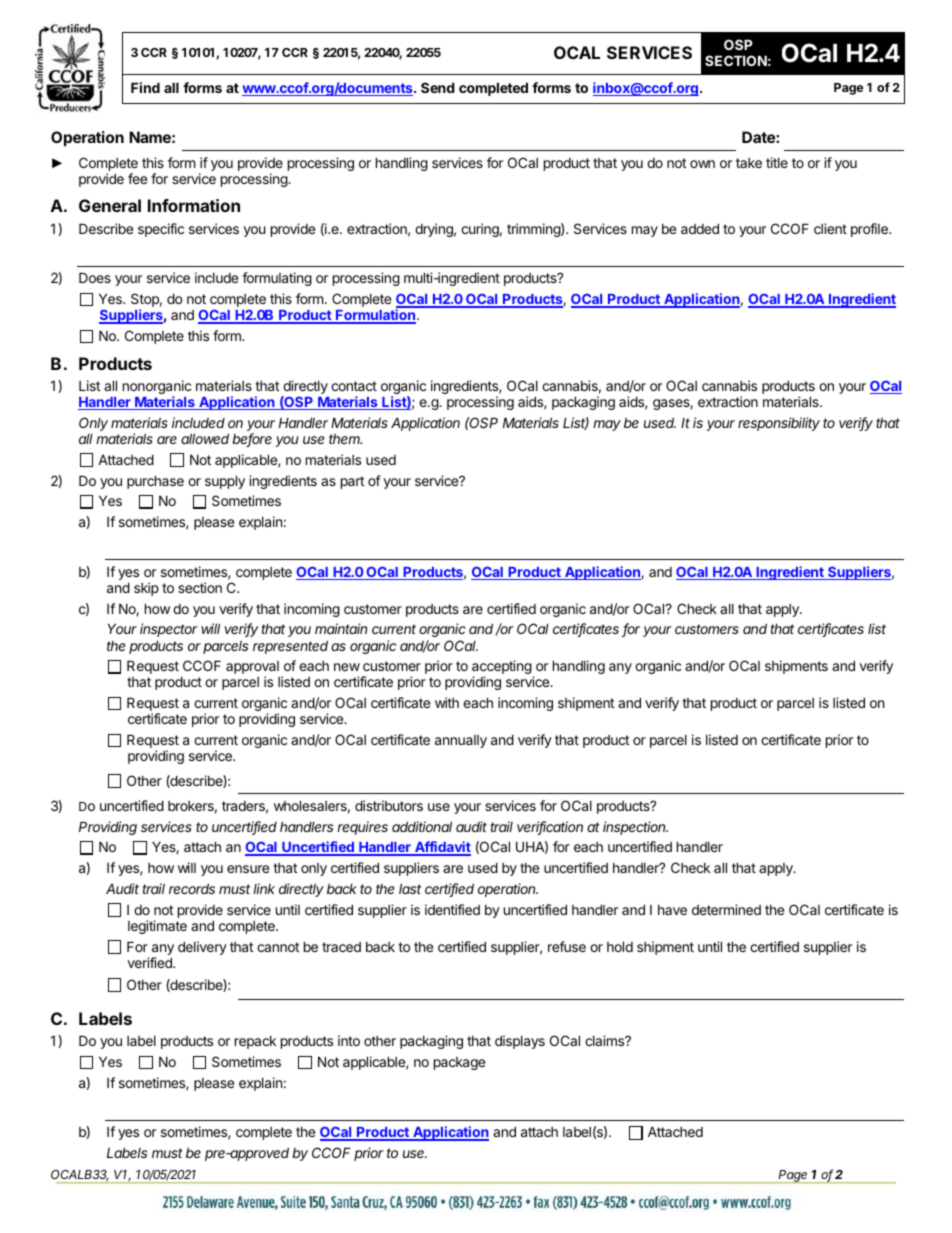  What do you see at coordinates (520, 1042) in the screenshot?
I see `displays` at bounding box center [520, 1042].
